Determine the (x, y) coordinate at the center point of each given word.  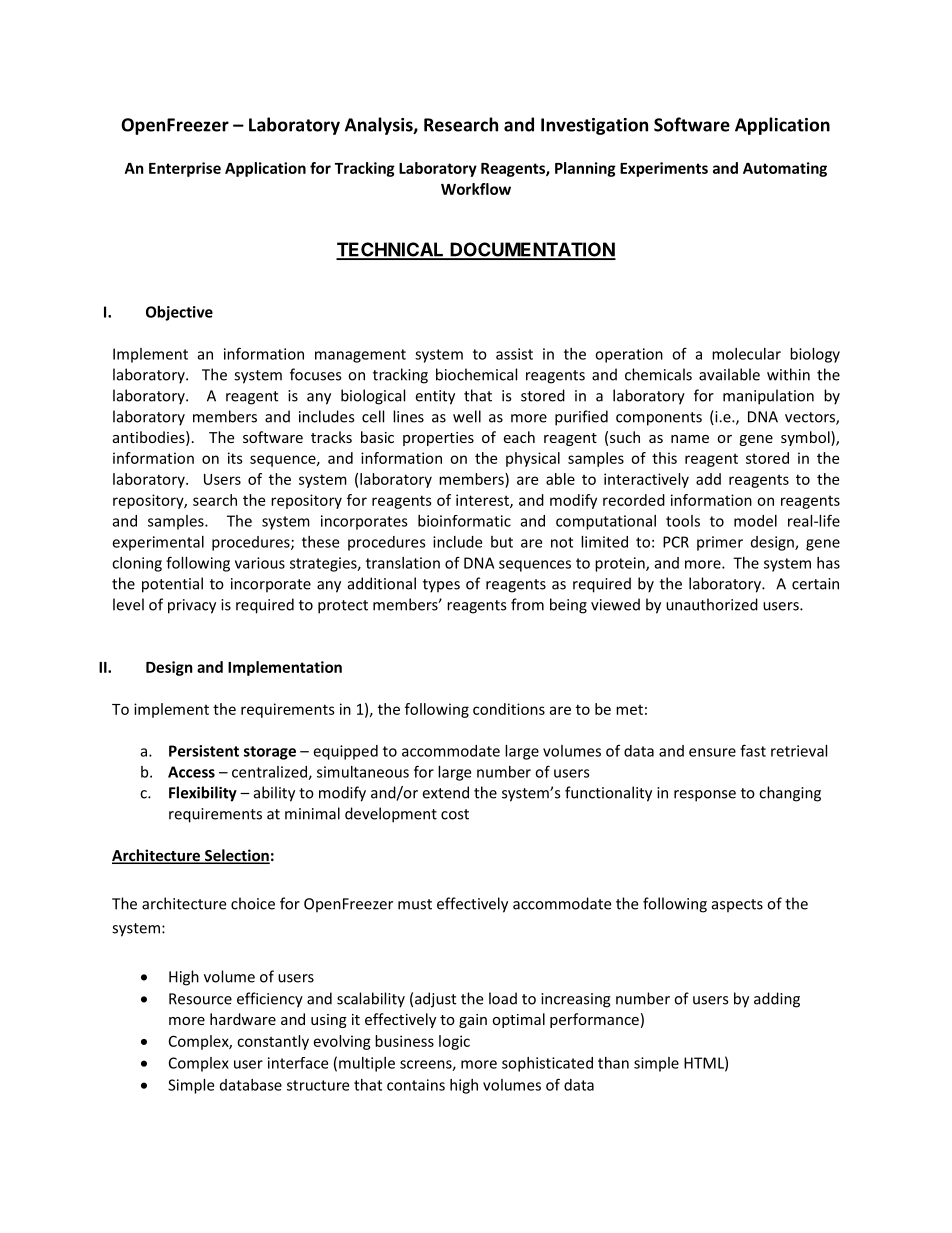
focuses (315, 374)
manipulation (768, 397)
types (441, 586)
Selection (236, 856)
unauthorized (712, 604)
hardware (243, 1019)
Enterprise (185, 169)
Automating (785, 169)
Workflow (476, 189)
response (705, 796)
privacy (192, 606)
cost (455, 814)
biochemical (476, 374)
